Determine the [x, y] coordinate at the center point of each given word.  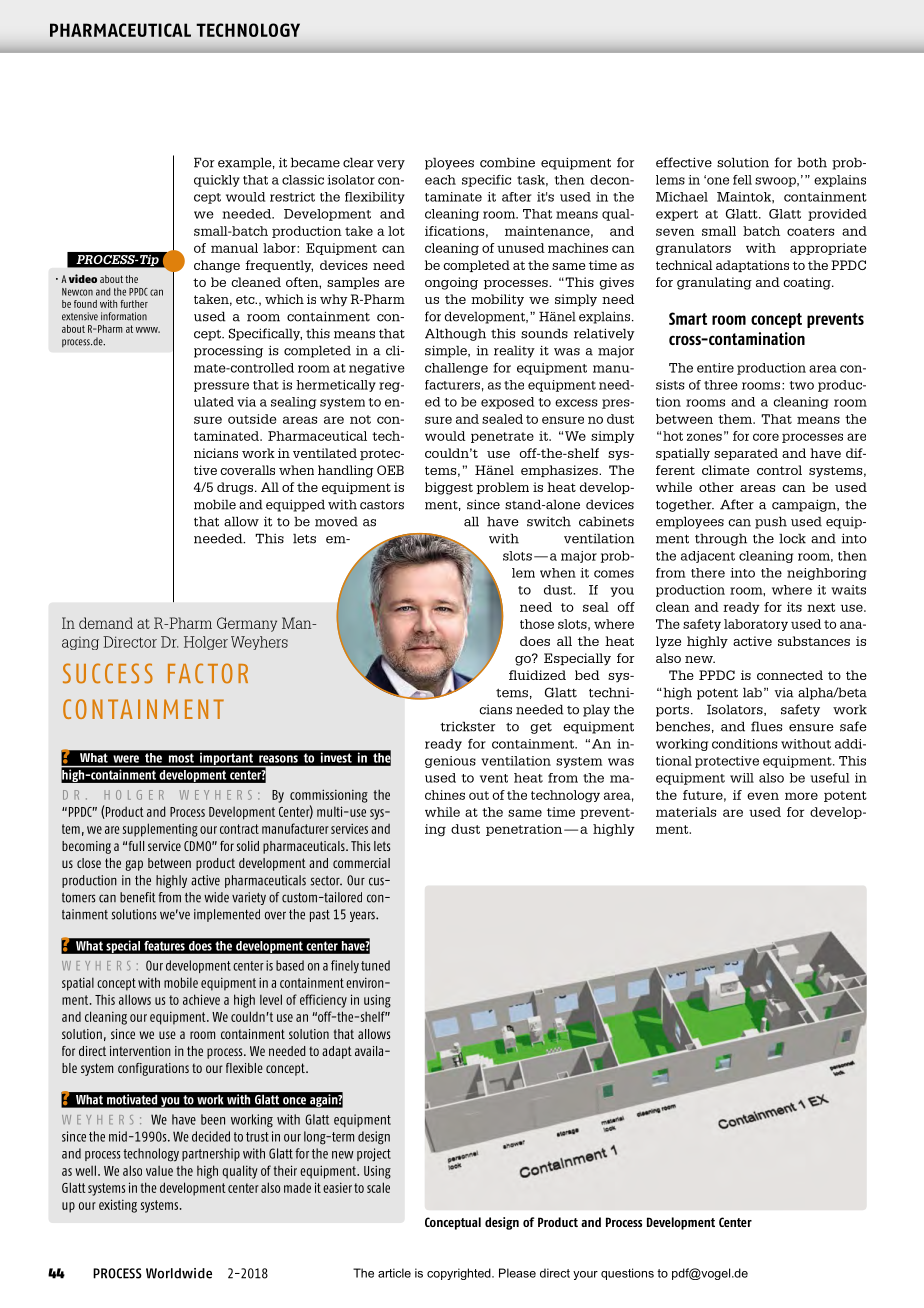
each [440, 180]
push [771, 522]
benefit [138, 897]
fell [742, 180]
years [363, 916]
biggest [449, 488]
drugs [236, 488]
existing [118, 1206]
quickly [217, 181]
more [801, 796]
